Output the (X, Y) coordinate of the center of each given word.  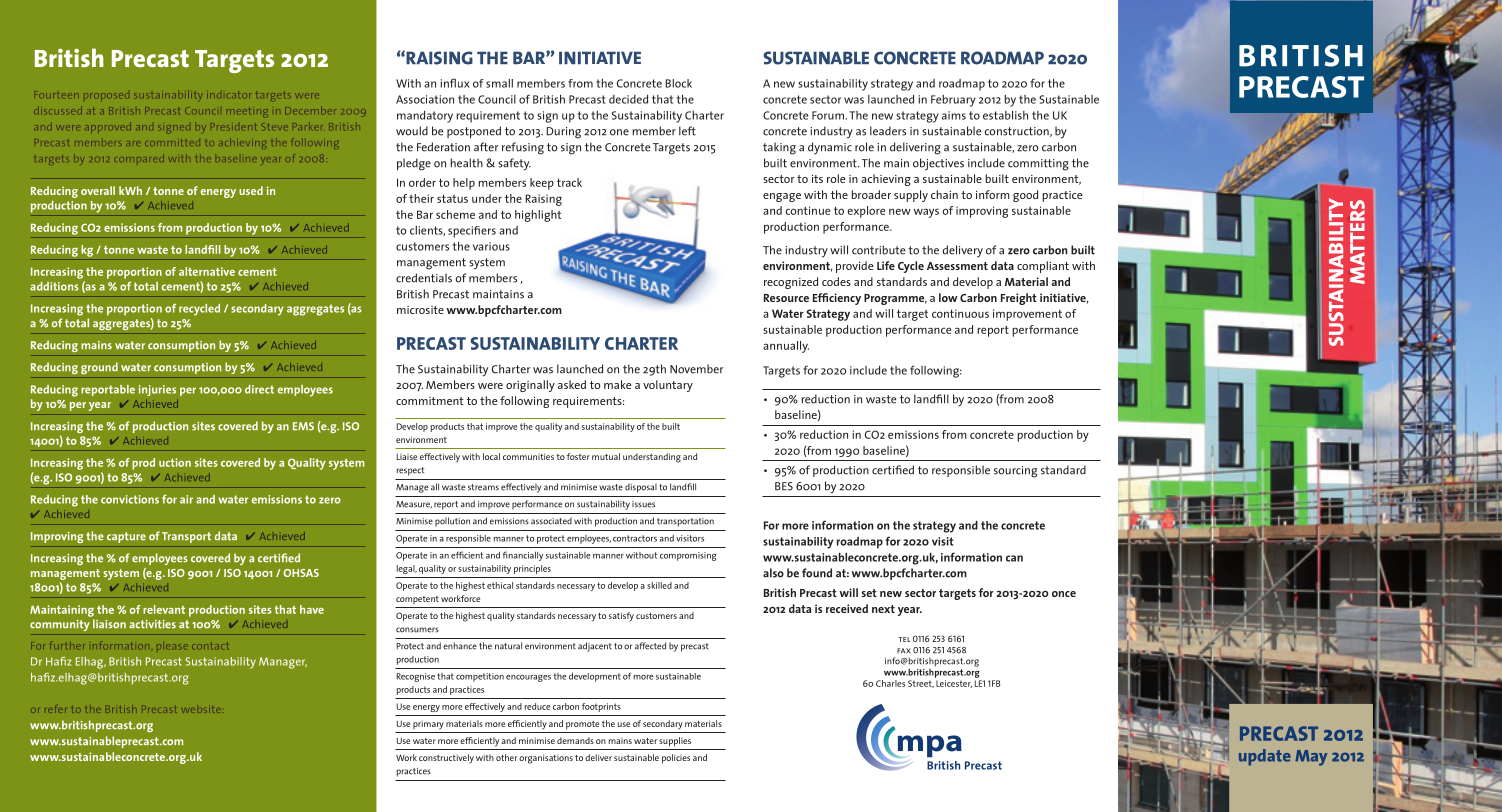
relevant (164, 609)
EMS (303, 426)
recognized (791, 283)
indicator (228, 95)
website (201, 709)
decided (628, 99)
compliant (1043, 267)
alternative (207, 271)
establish (1005, 115)
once (1064, 594)
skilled (659, 585)
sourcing (1015, 472)
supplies (675, 742)
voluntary (668, 386)
